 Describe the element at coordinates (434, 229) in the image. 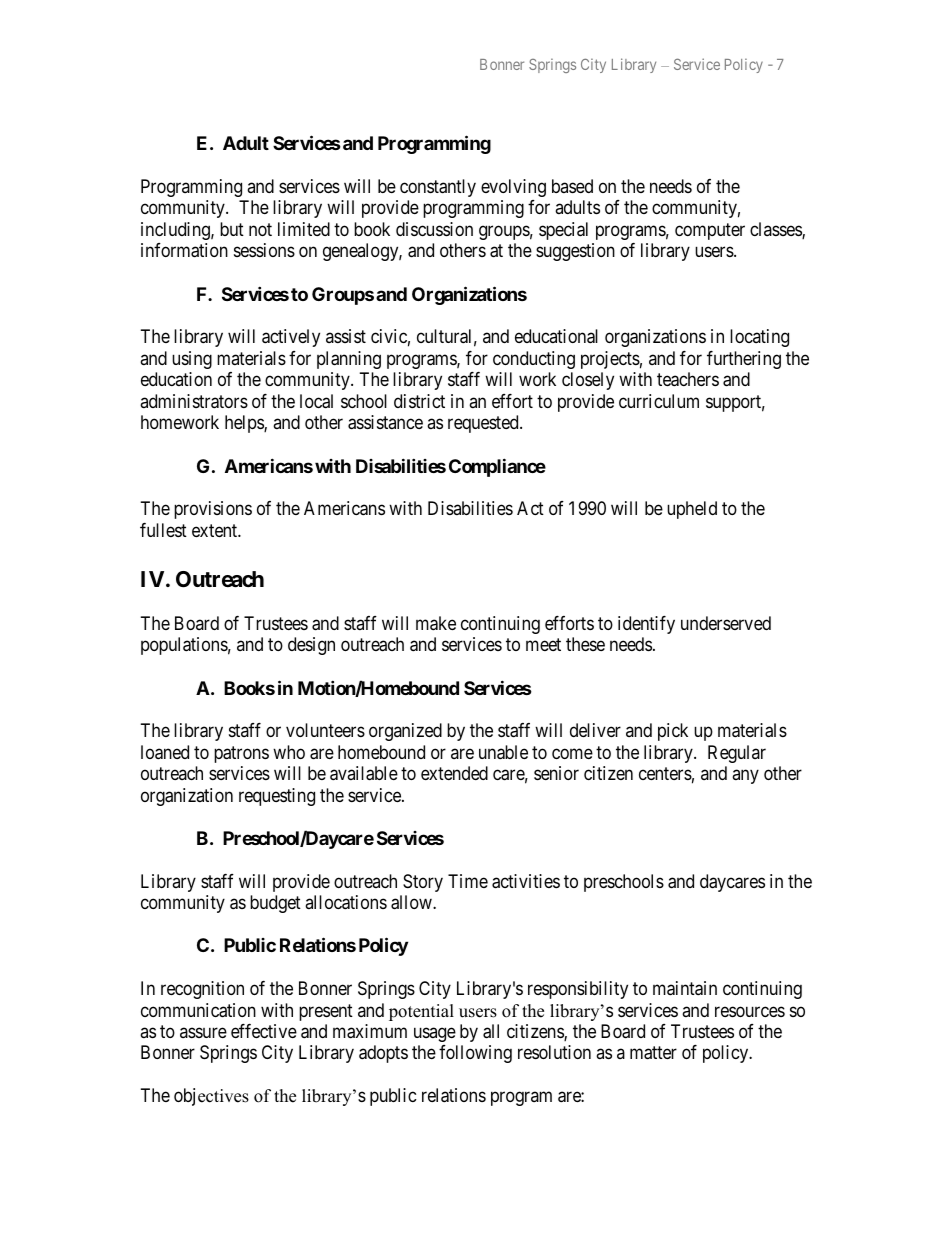

I see `discussion` at that location.
